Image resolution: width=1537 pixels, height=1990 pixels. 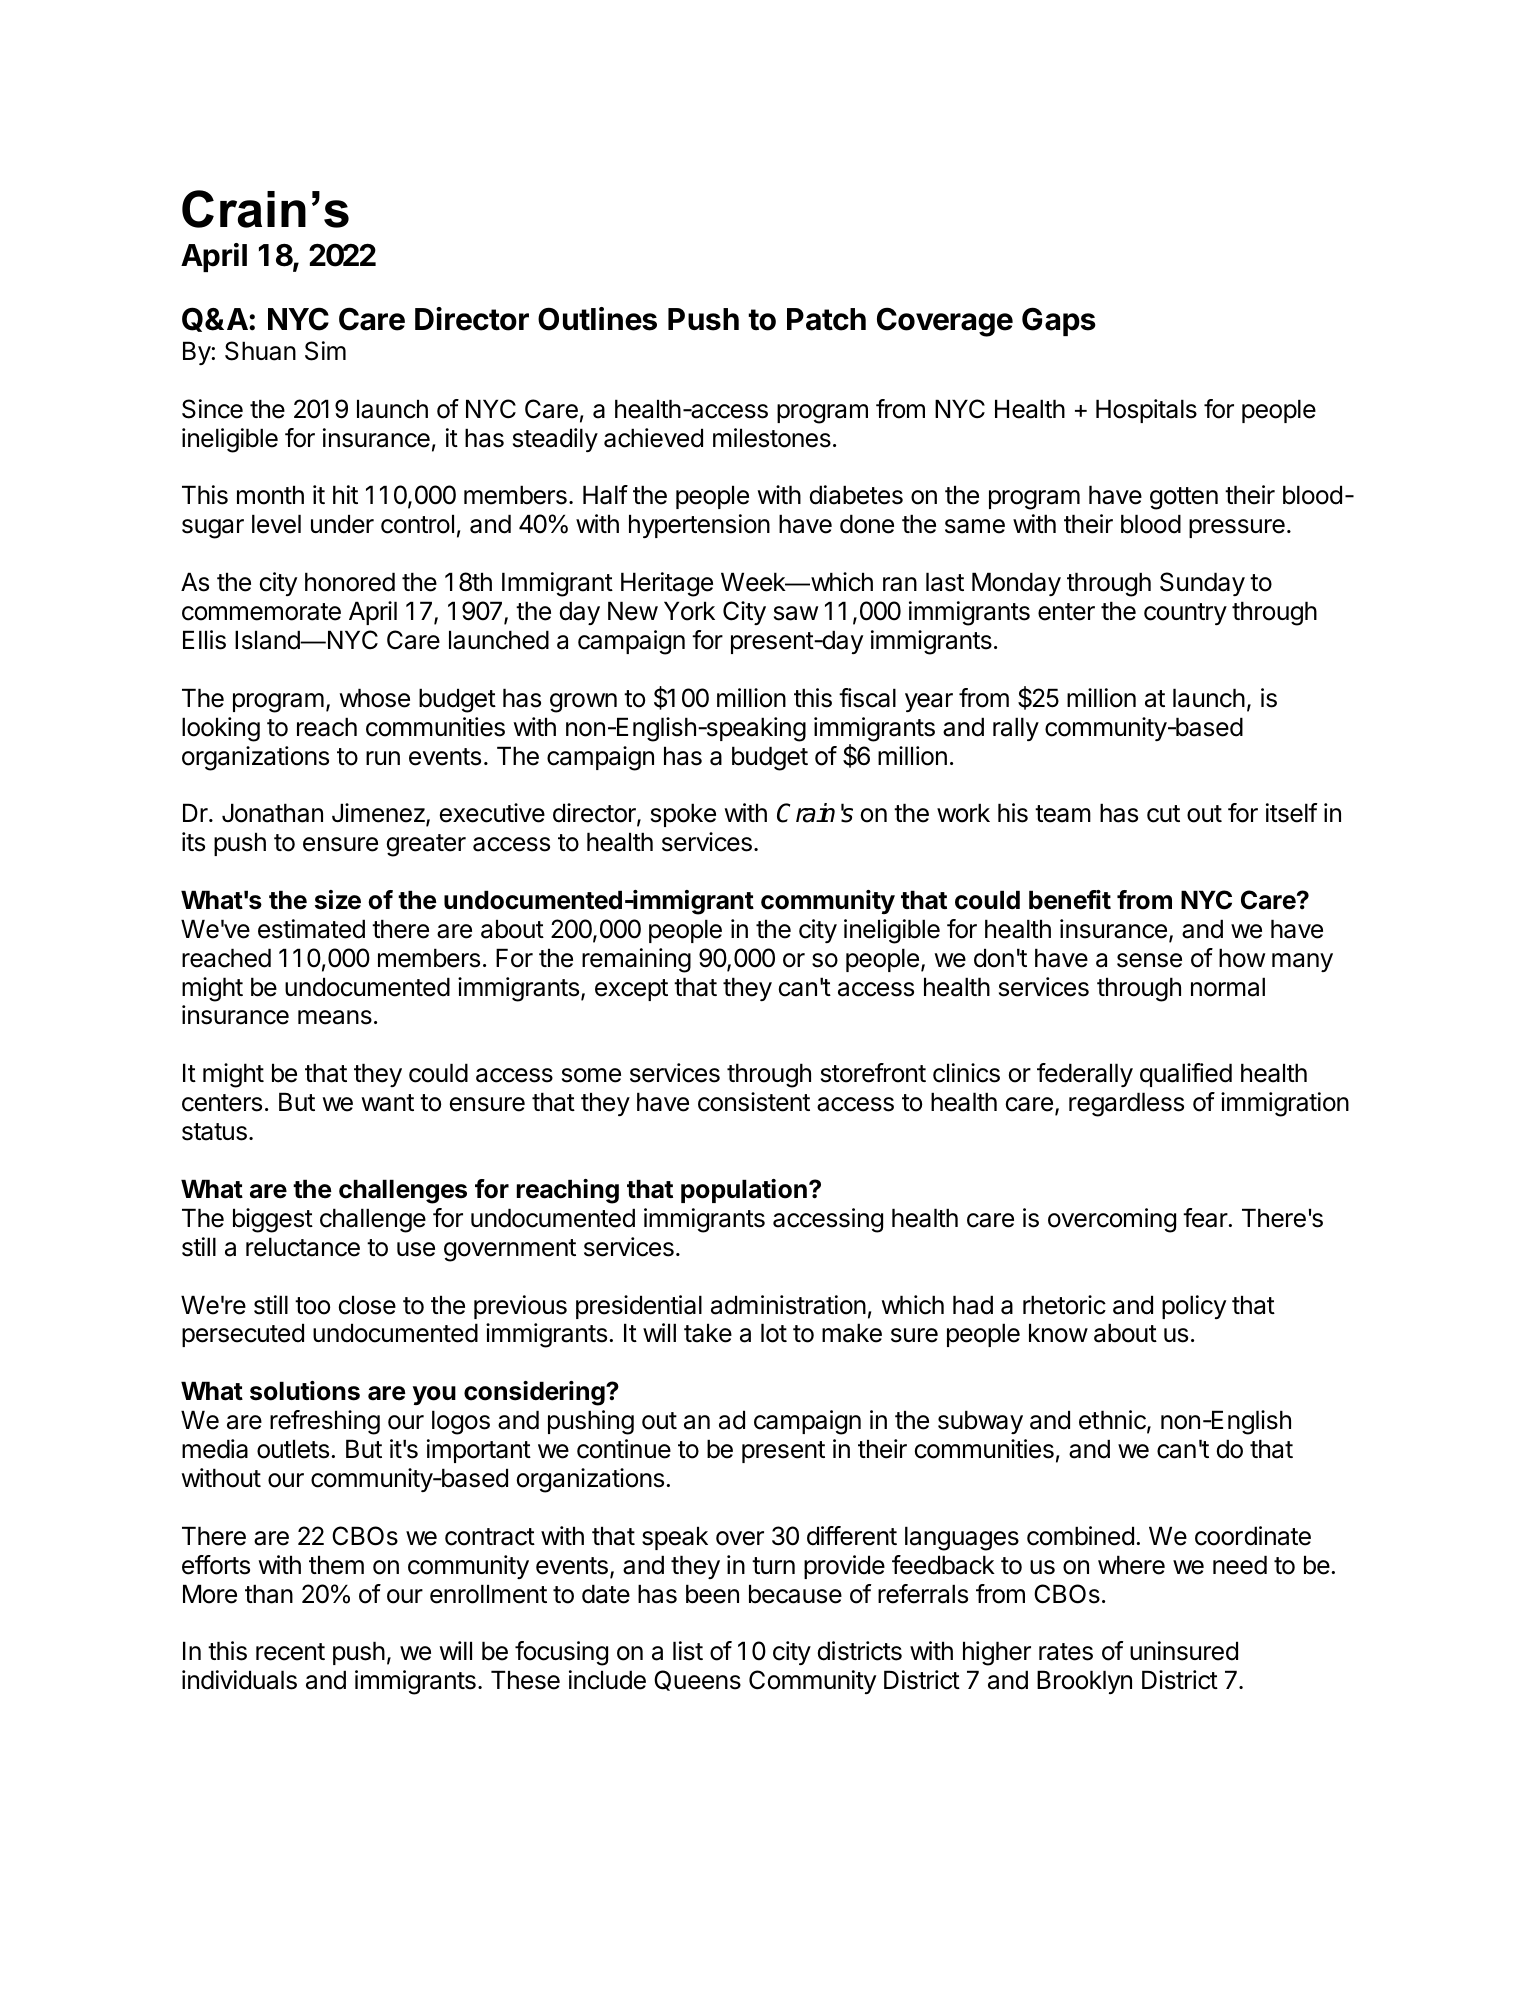 What do you see at coordinates (688, 1651) in the screenshot?
I see `list` at bounding box center [688, 1651].
